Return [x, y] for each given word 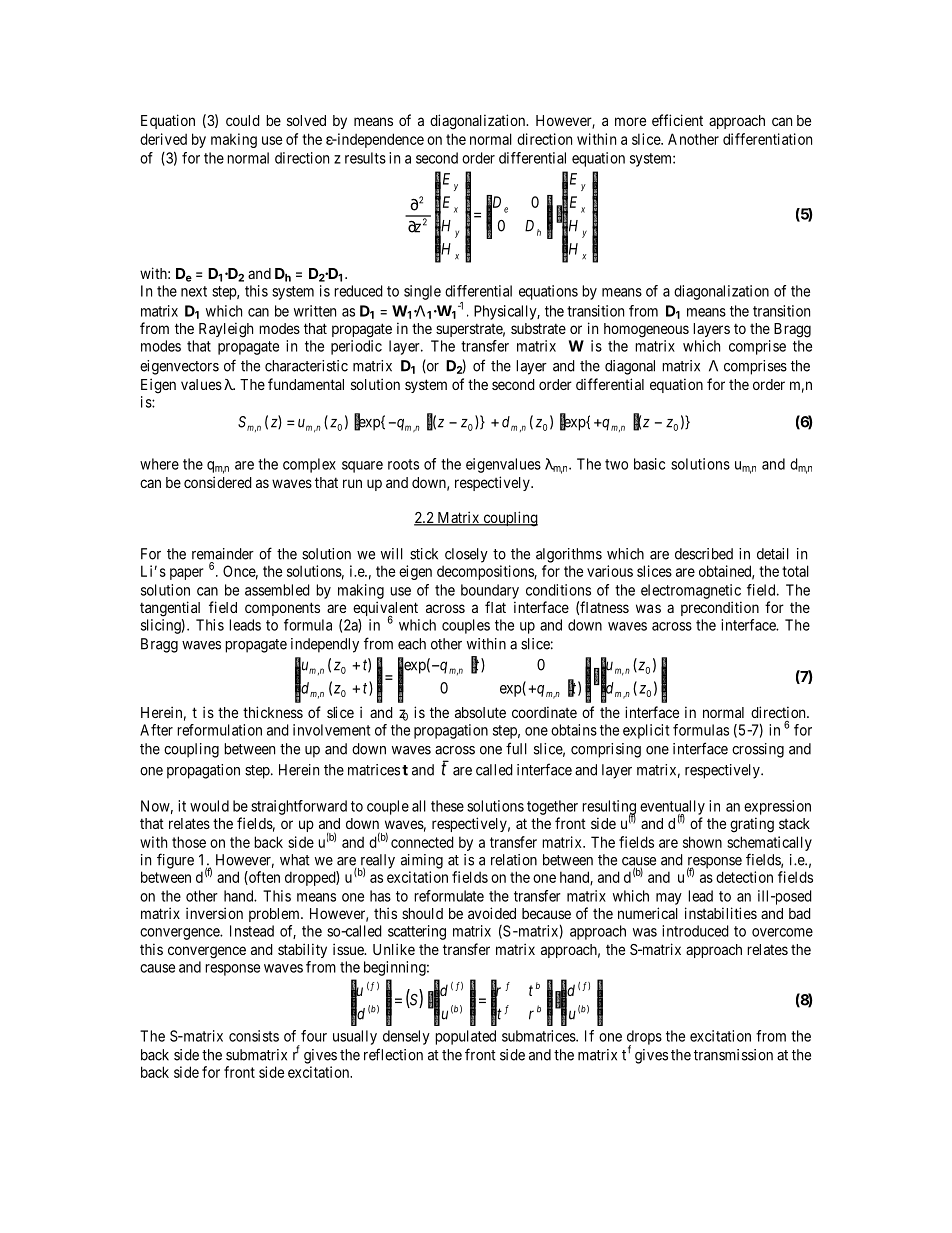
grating [752, 825]
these [447, 806]
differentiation [767, 139]
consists [254, 1036]
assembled [277, 590]
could [243, 120]
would [209, 806]
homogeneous [646, 330]
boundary [490, 591]
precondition [720, 608]
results [365, 158]
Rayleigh [226, 330]
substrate [538, 328]
